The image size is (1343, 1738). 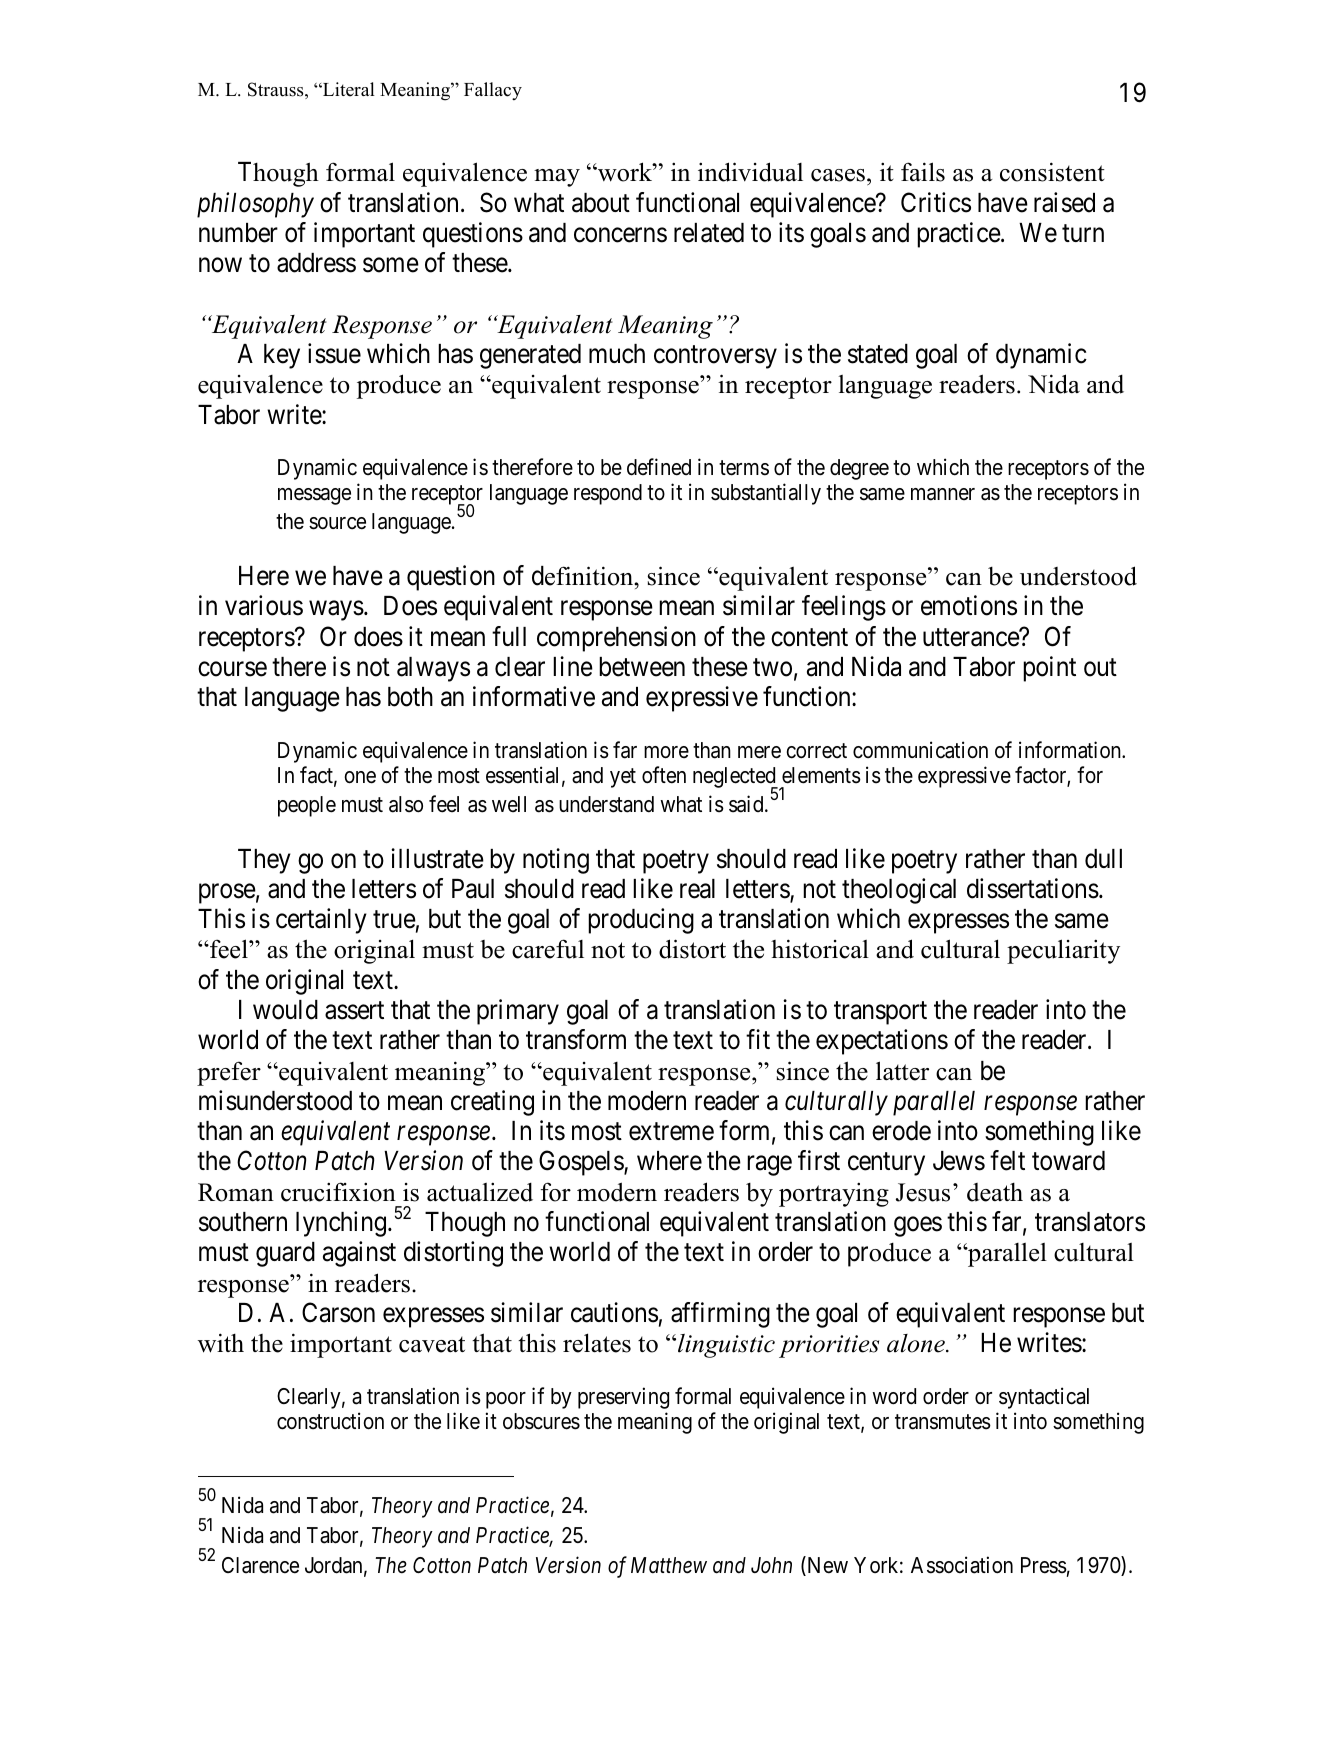 I want to click on felt, so click(x=1007, y=1161).
